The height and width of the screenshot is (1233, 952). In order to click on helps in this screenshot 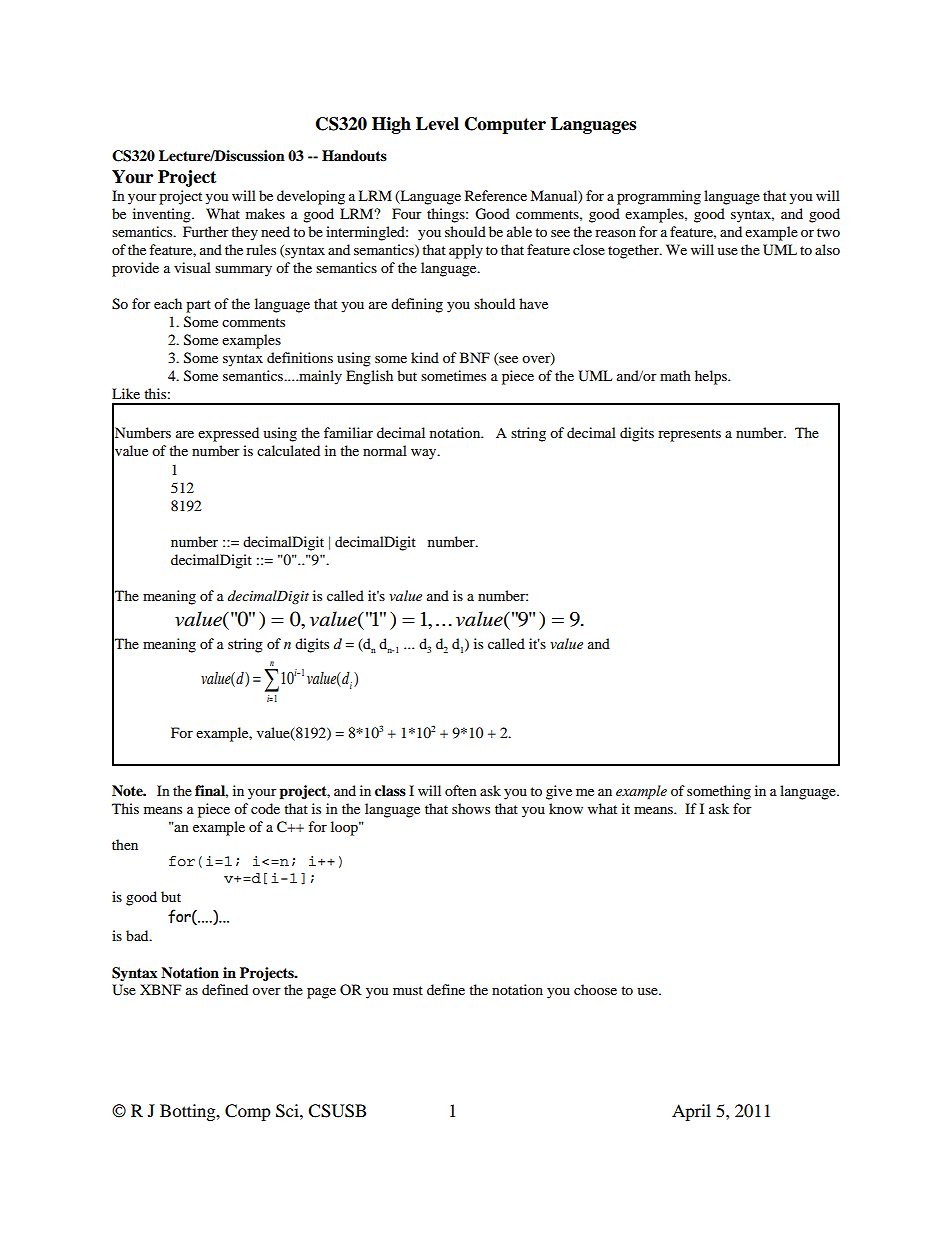, I will do `click(712, 377)`.
